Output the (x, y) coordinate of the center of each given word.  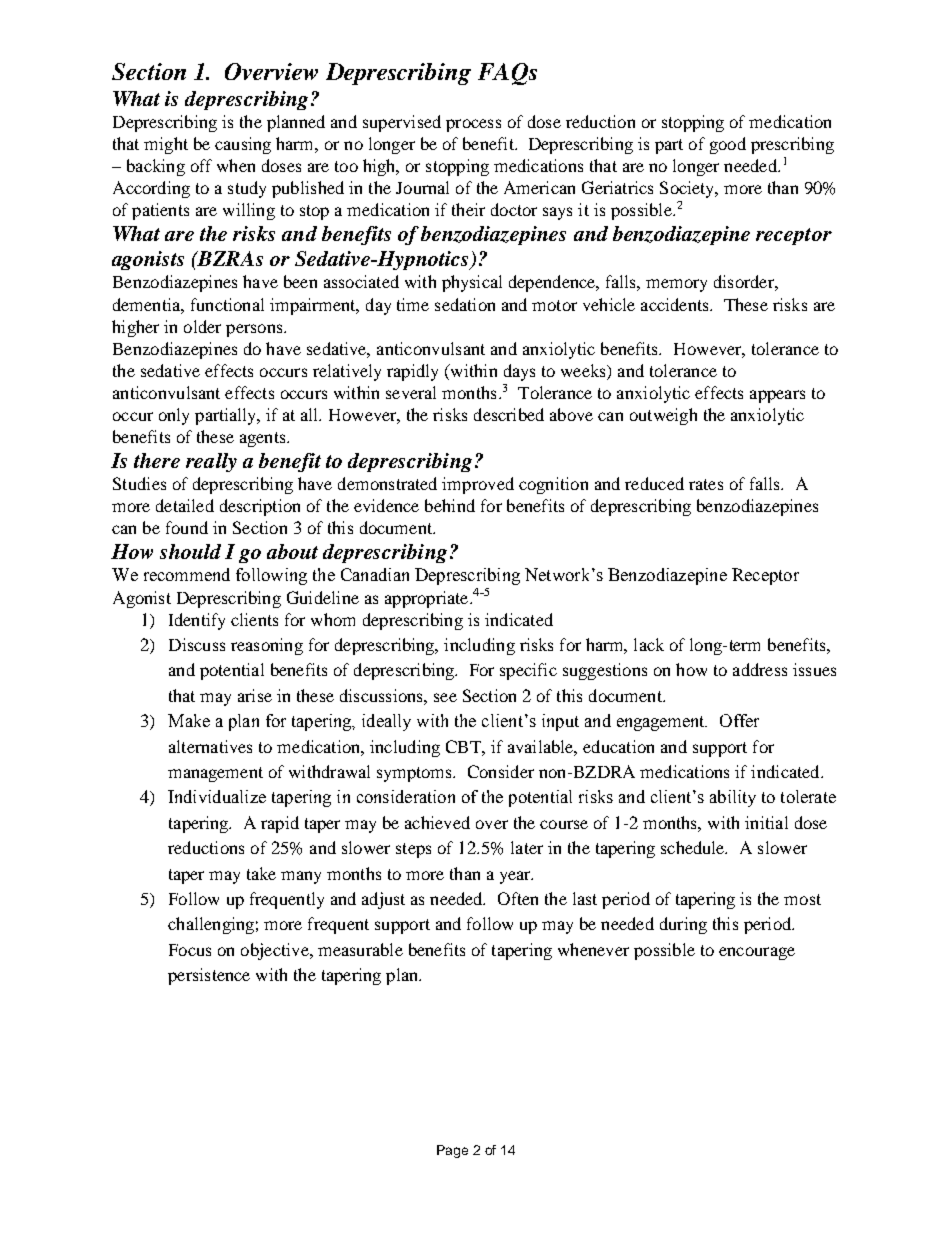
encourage (757, 953)
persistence (209, 976)
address (760, 669)
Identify (197, 621)
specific (528, 671)
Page (452, 1151)
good (728, 145)
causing (243, 145)
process (473, 125)
